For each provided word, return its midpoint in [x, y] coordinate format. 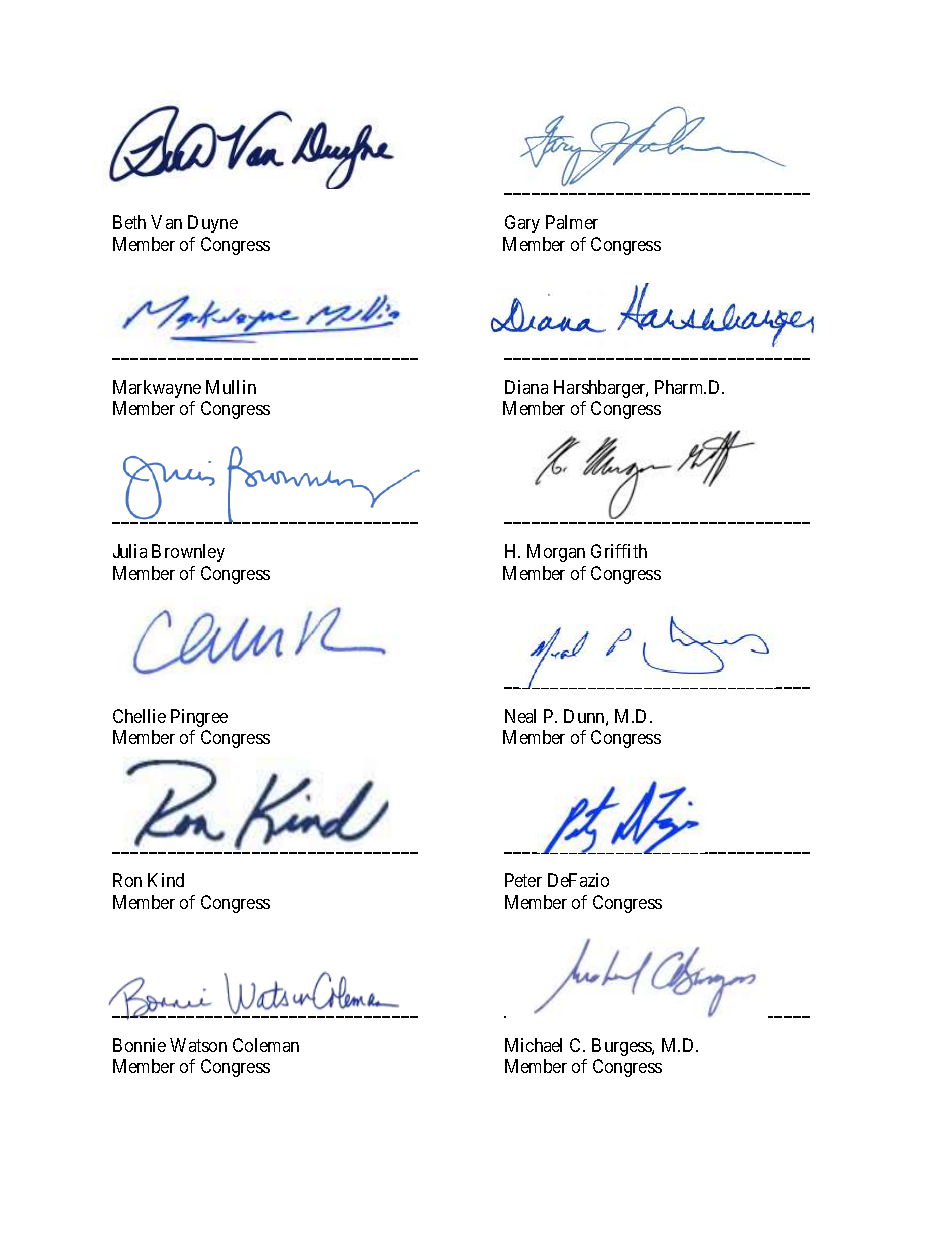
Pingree [199, 718]
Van [166, 222]
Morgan [556, 553]
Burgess [622, 1047]
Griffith [619, 551]
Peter [523, 880]
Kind [166, 880]
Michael [533, 1045]
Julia [130, 551]
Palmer [572, 222]
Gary [522, 224]
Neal [520, 716]
